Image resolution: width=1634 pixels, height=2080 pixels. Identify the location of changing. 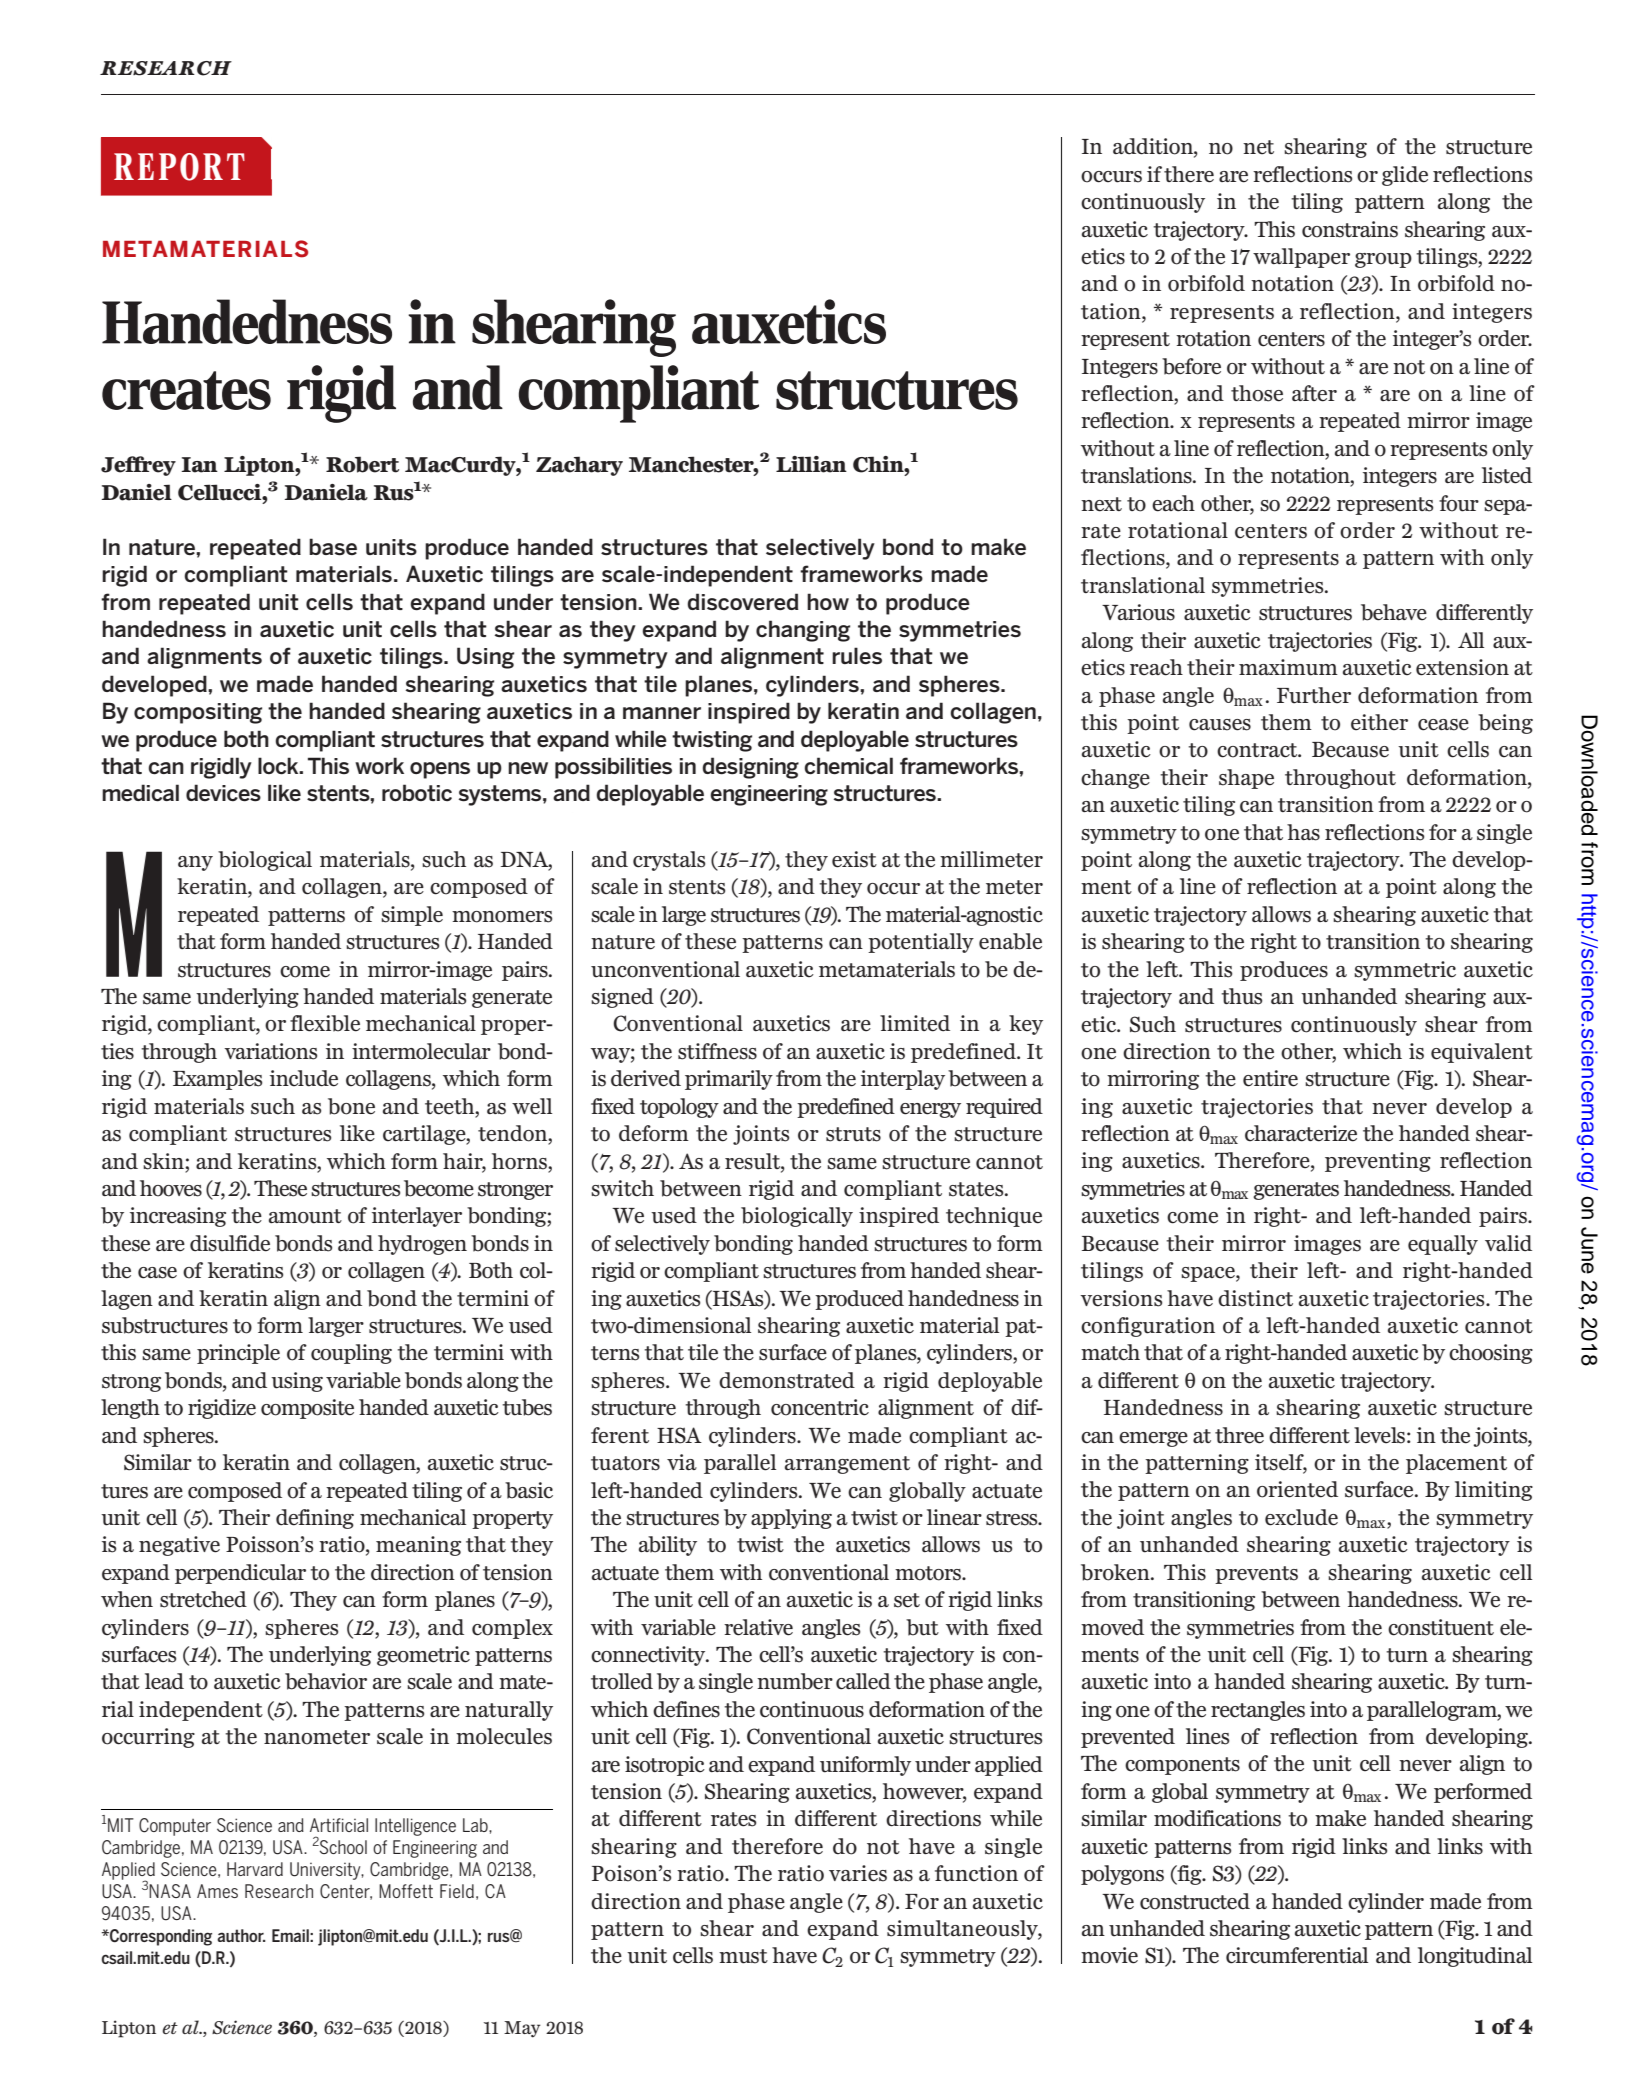
(803, 631).
